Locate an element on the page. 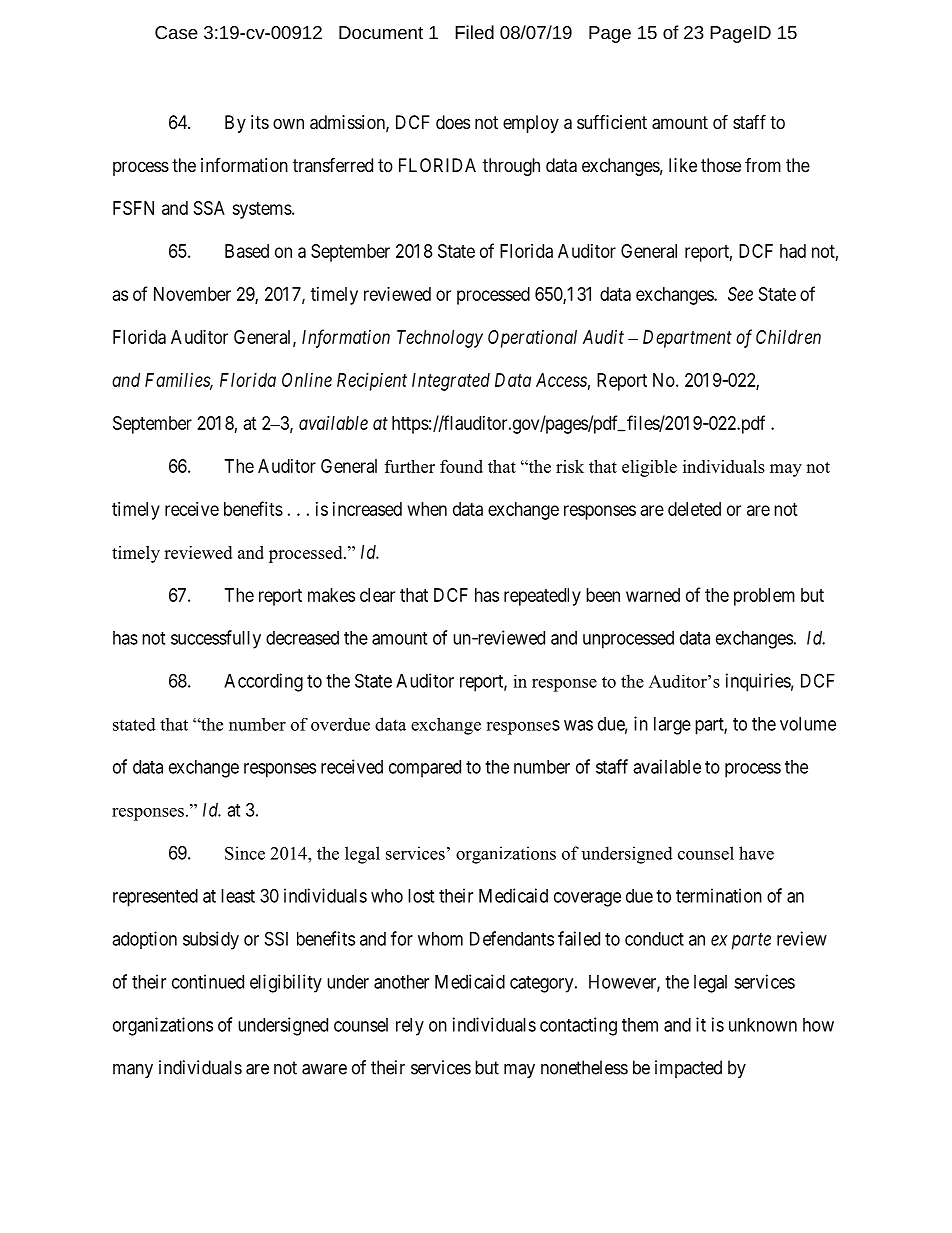  have is located at coordinates (756, 853).
